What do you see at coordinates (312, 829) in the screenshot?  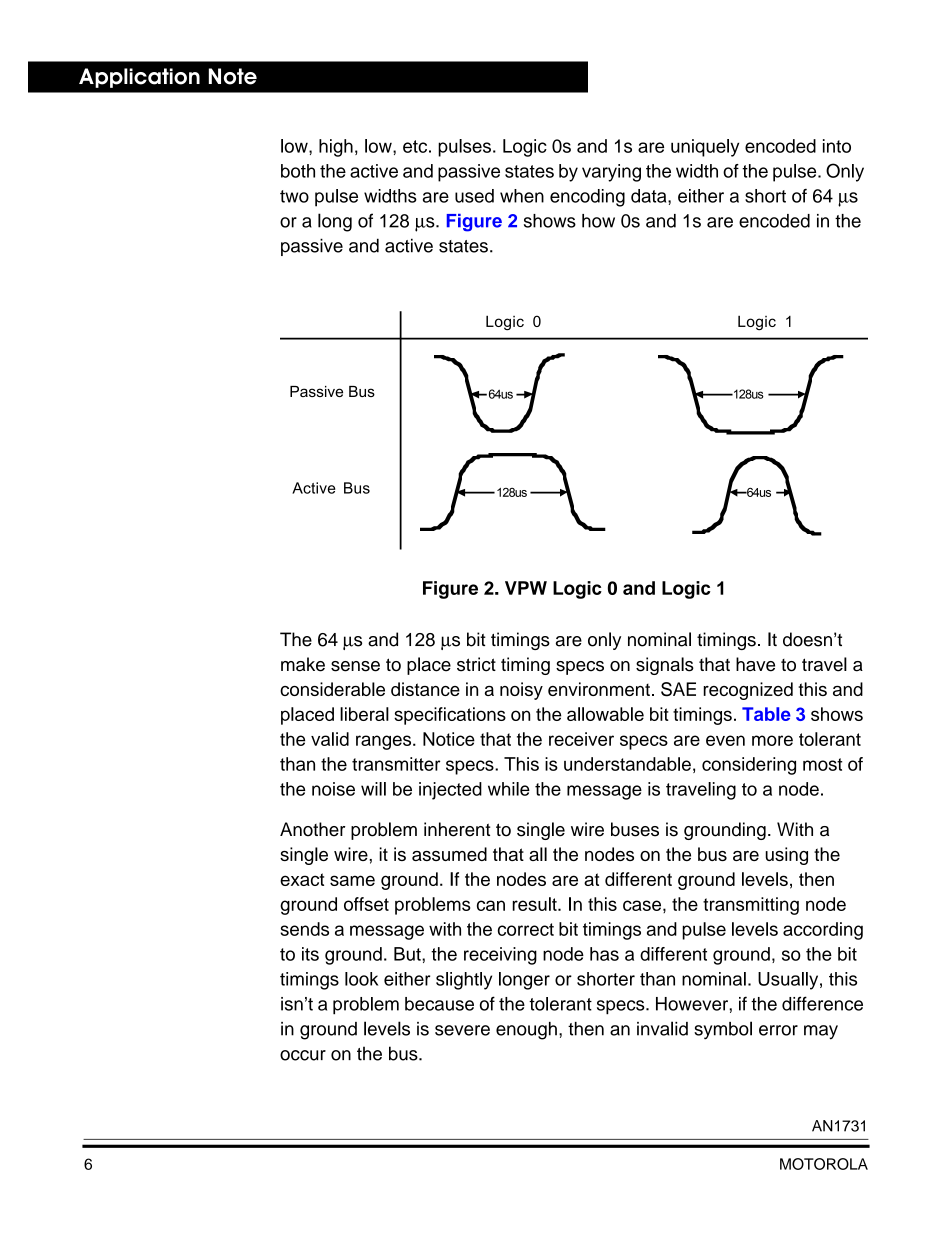 I see `Another` at bounding box center [312, 829].
